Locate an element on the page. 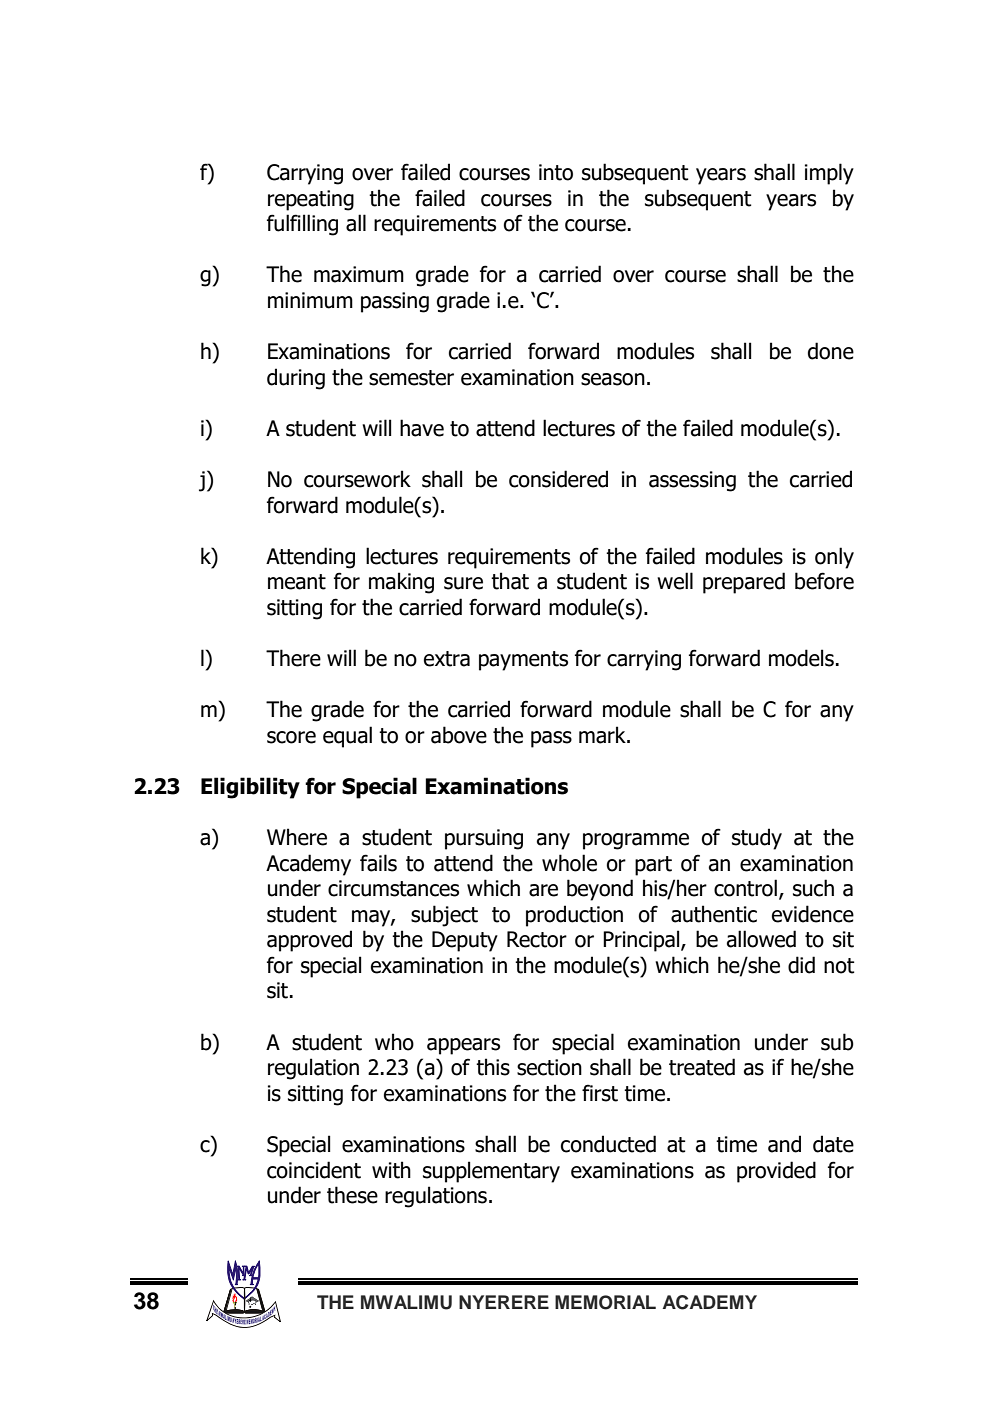 The height and width of the document is (1401, 988). models is located at coordinates (801, 658).
